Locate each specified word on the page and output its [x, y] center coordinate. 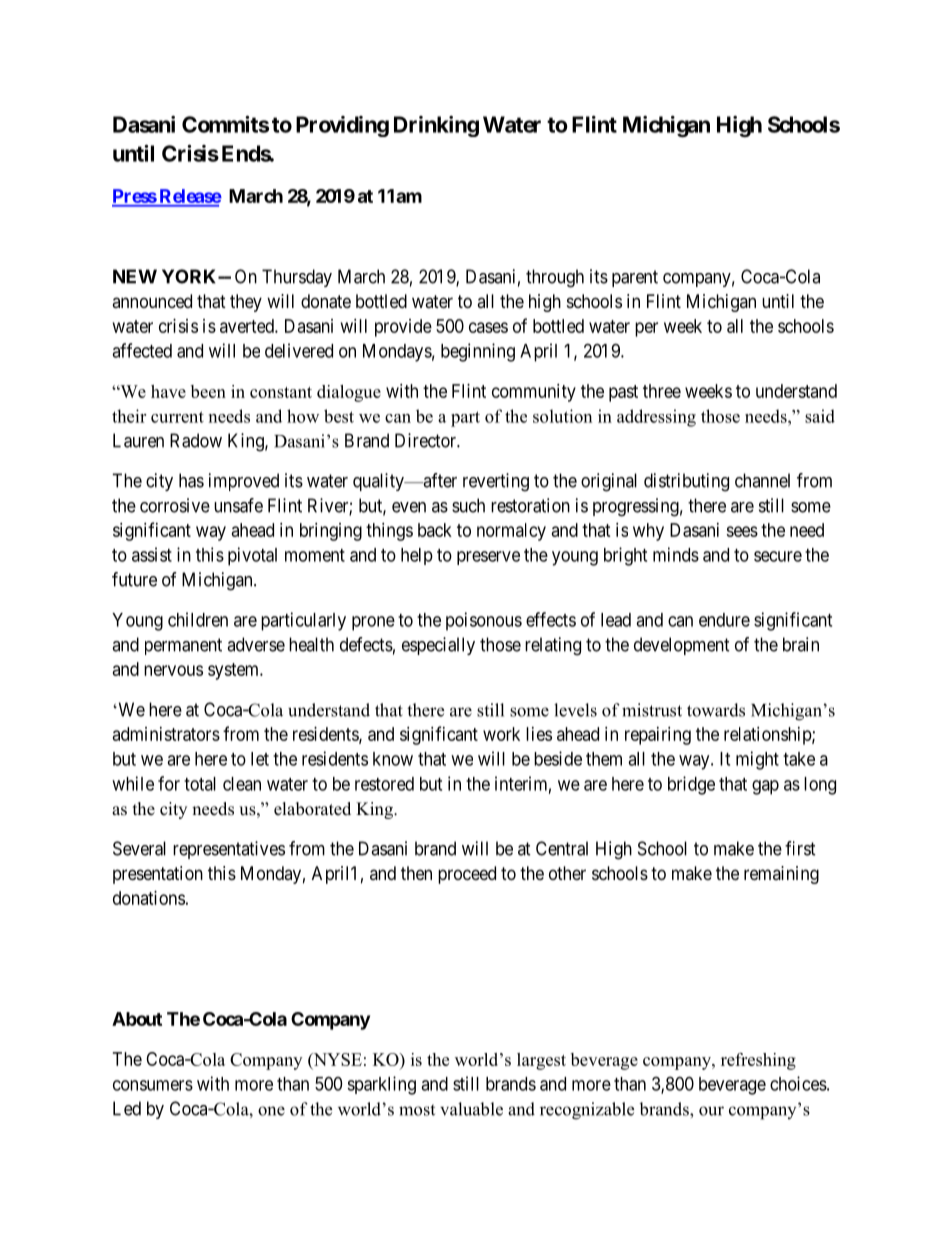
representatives [229, 850]
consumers [153, 1085]
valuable [471, 1109]
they [246, 303]
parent [635, 278]
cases [488, 327]
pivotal [252, 556]
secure [778, 556]
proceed [467, 875]
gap [765, 787]
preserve [488, 558]
